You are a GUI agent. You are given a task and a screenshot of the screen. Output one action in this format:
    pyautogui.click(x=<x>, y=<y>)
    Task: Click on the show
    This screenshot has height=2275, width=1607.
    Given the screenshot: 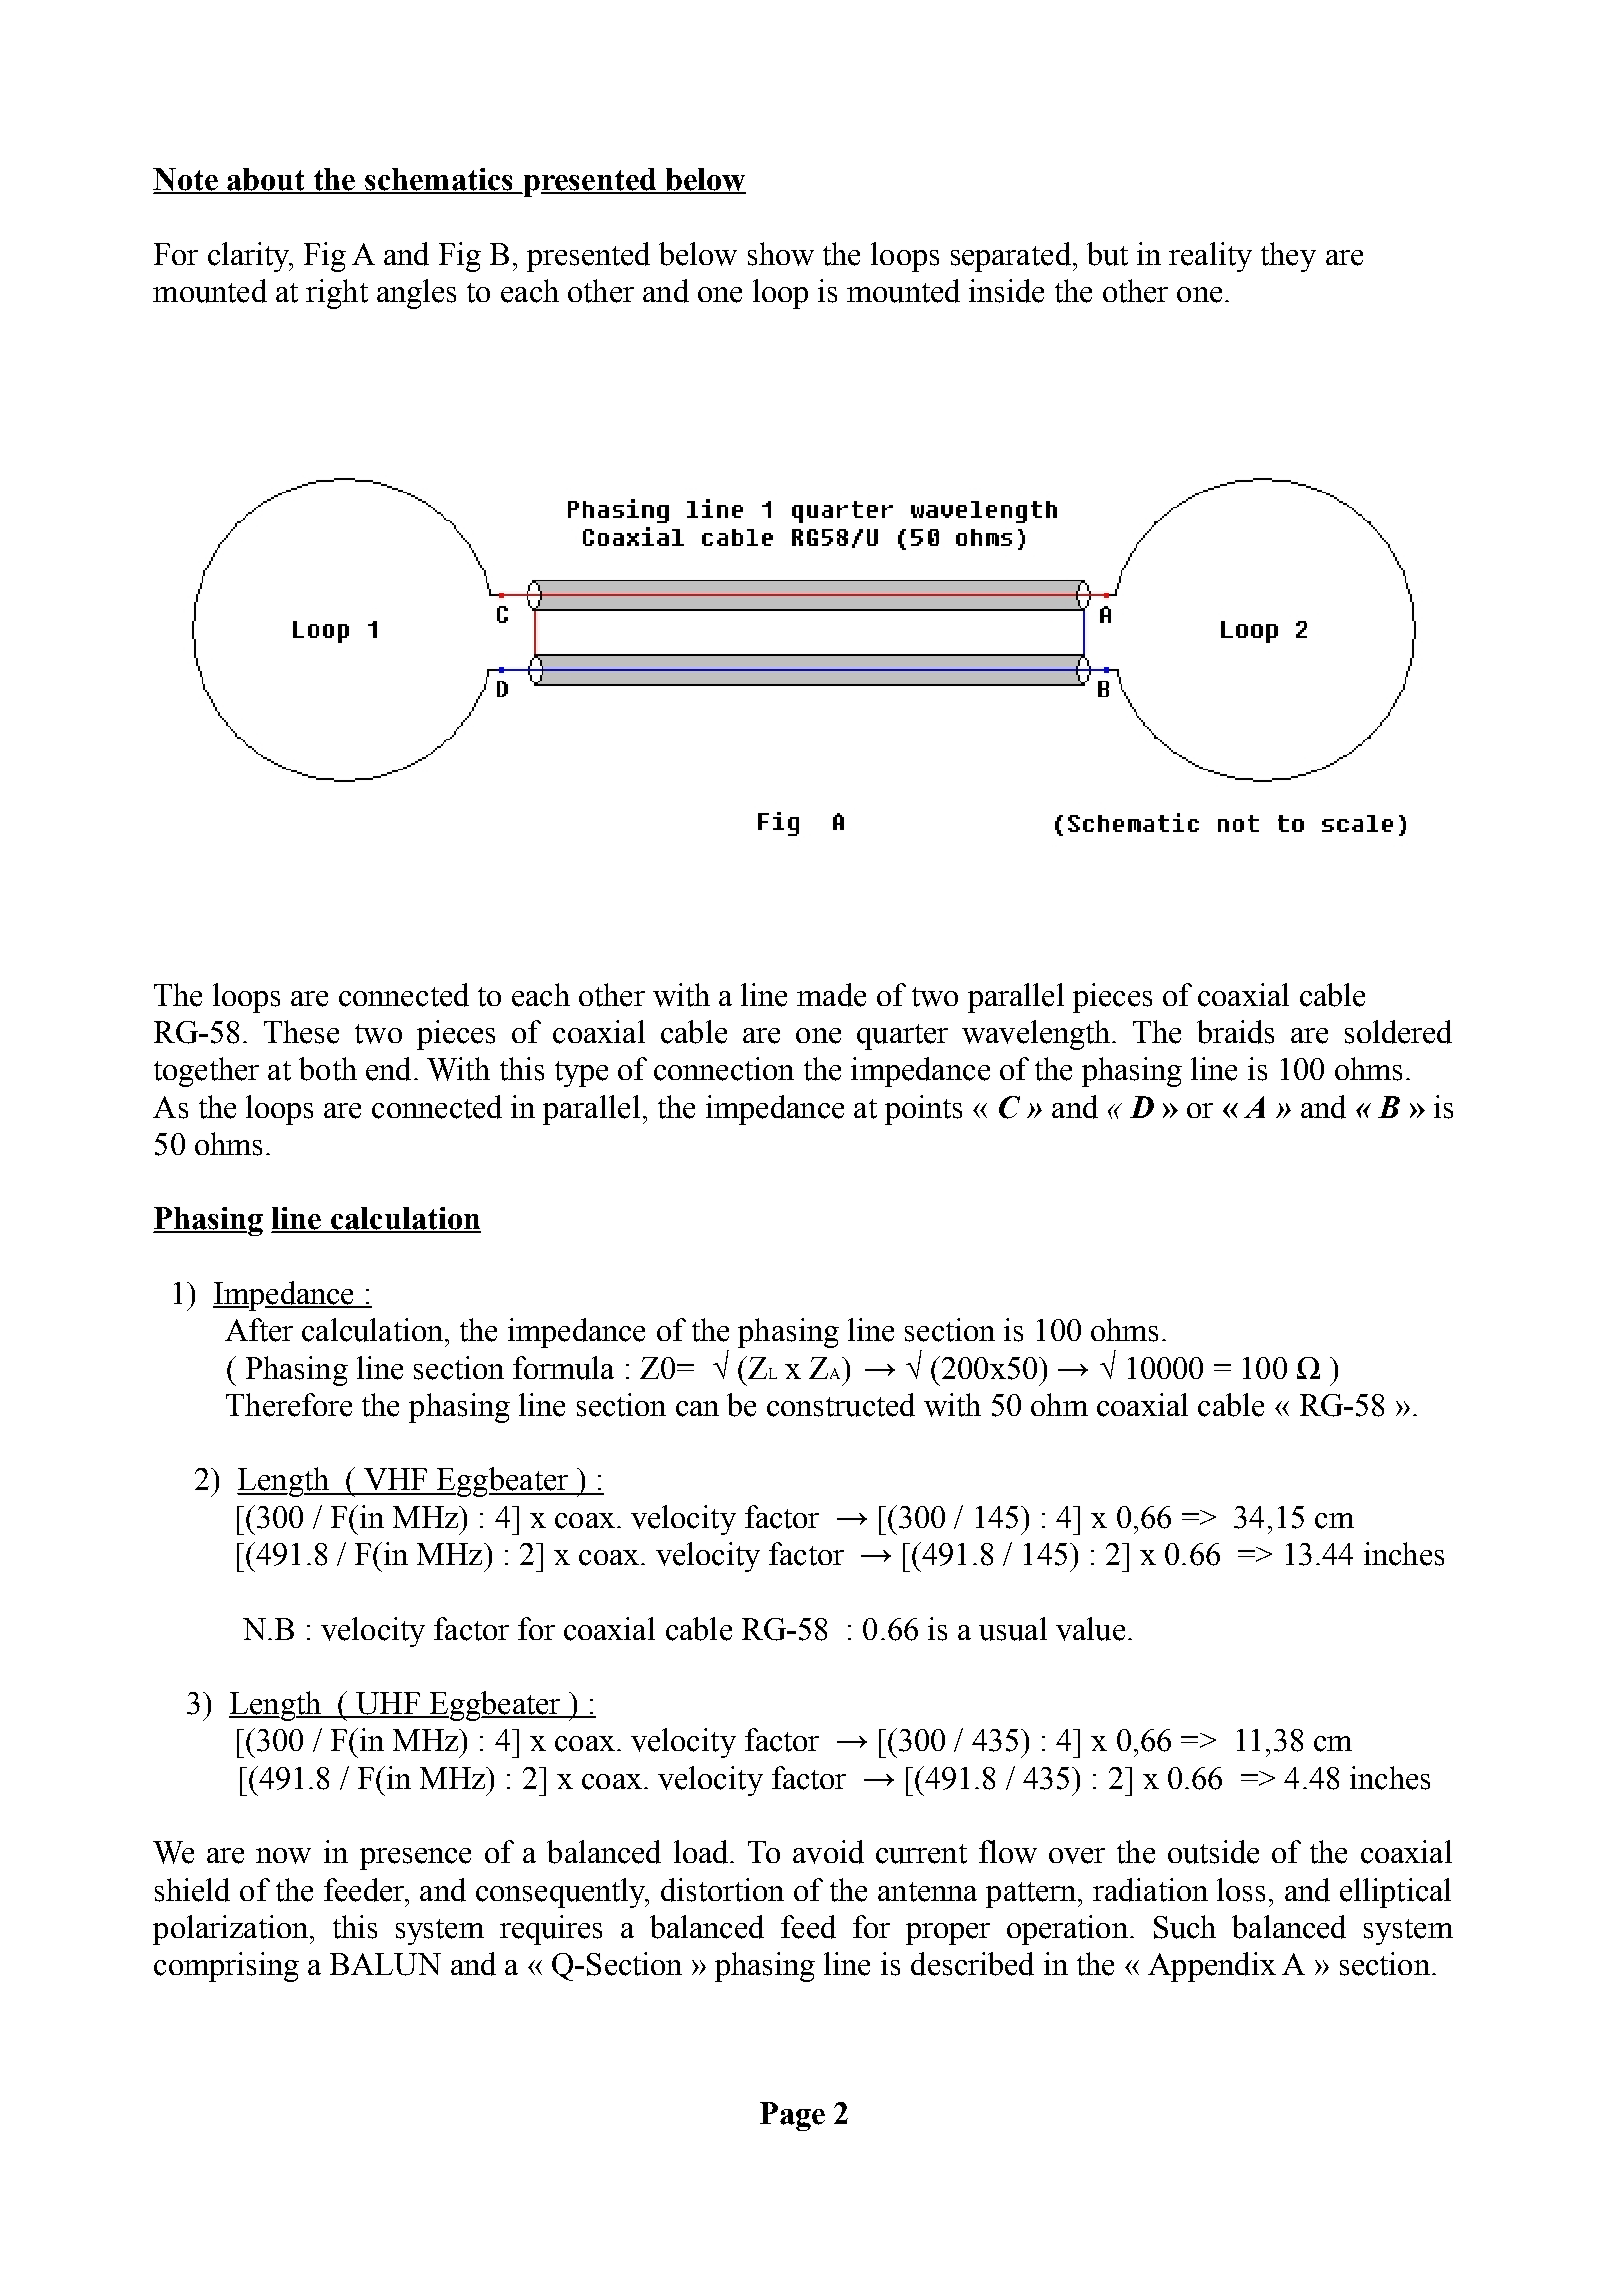 What is the action you would take?
    pyautogui.click(x=781, y=254)
